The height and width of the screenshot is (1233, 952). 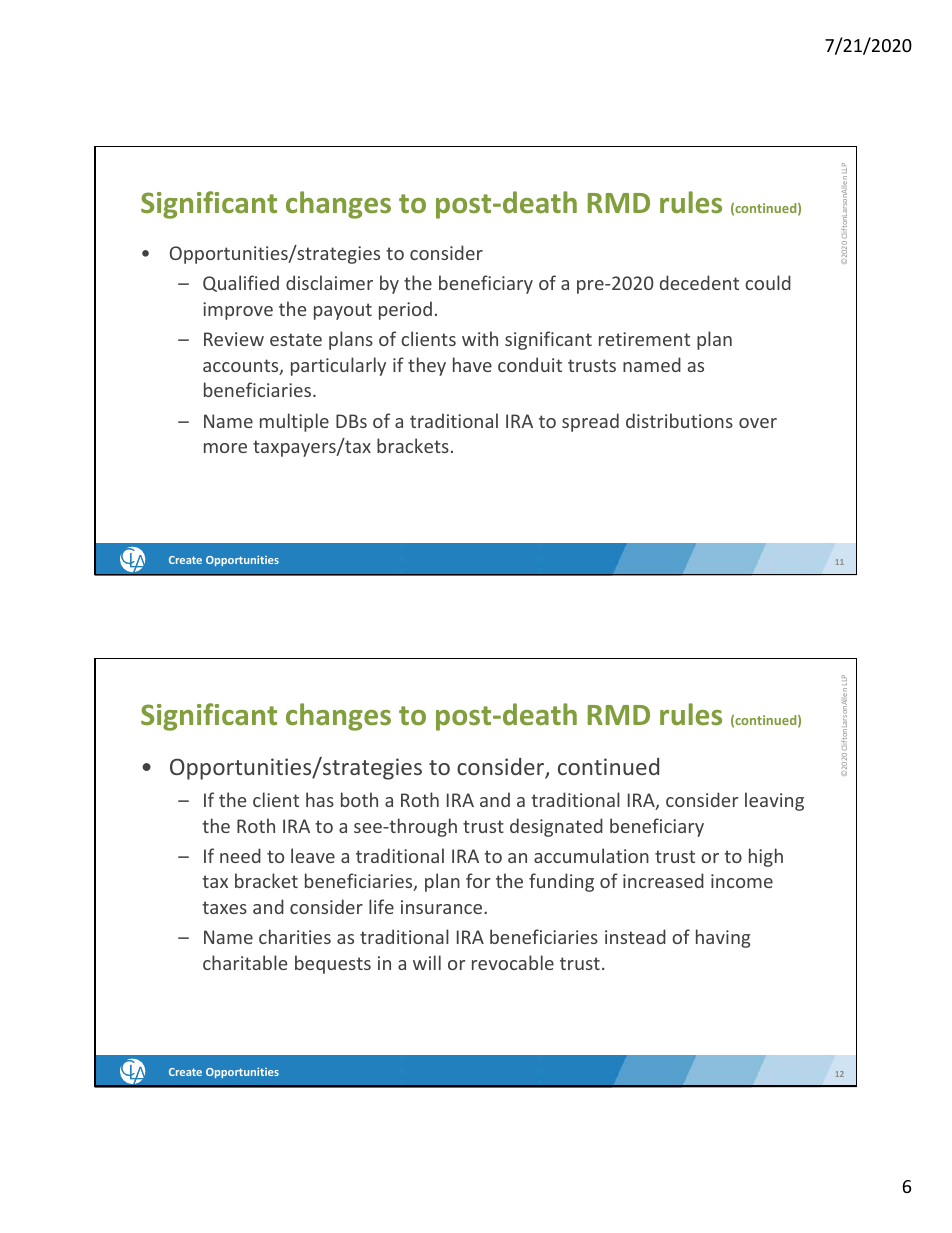 I want to click on revocable, so click(x=513, y=962).
